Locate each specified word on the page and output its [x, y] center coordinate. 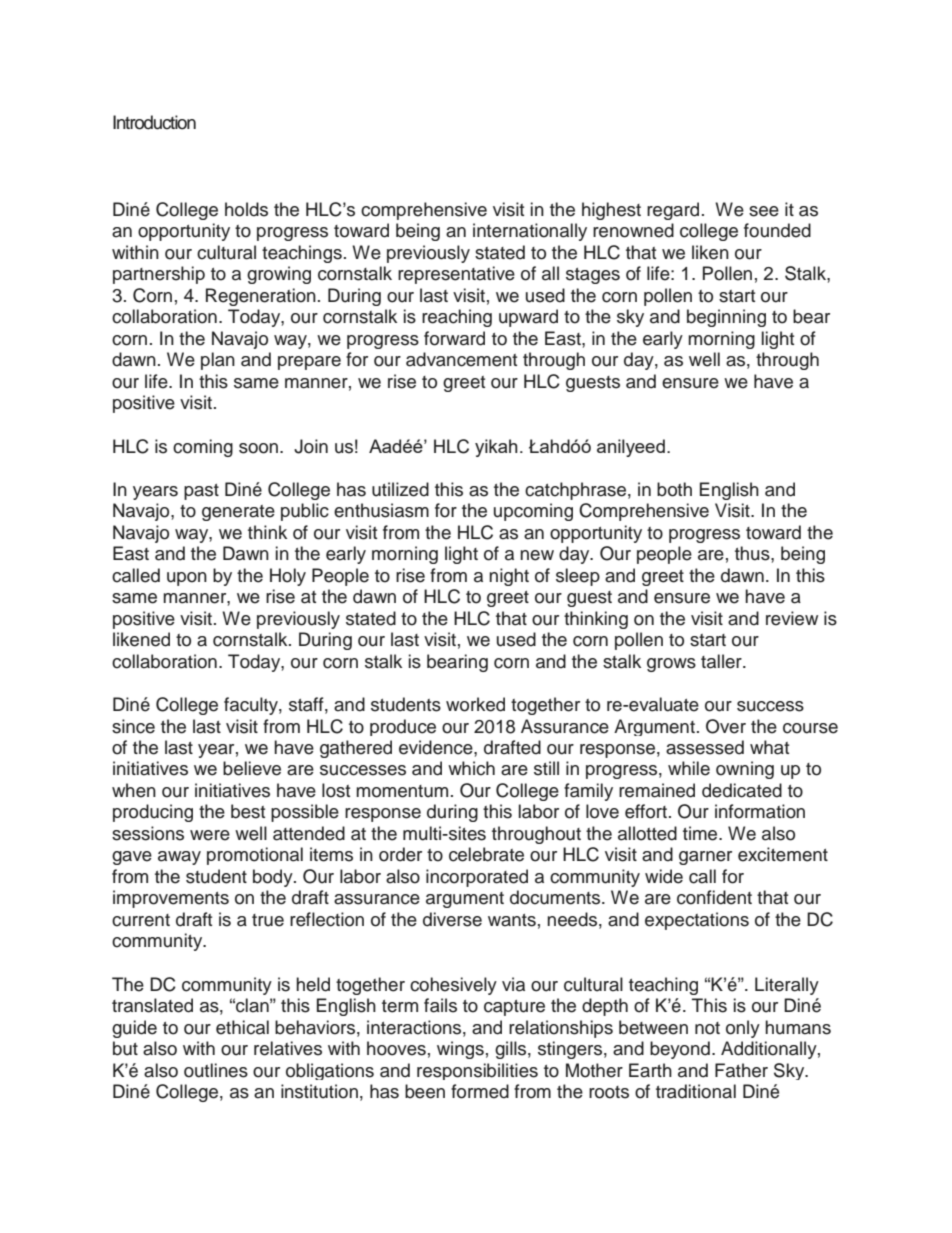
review [792, 618]
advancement [461, 359]
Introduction [154, 122]
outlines [216, 1070]
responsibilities [477, 1071]
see [764, 211]
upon [187, 579]
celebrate [486, 854]
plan [218, 361]
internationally [530, 232]
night [509, 577]
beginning [726, 318]
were [210, 835]
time [701, 833]
